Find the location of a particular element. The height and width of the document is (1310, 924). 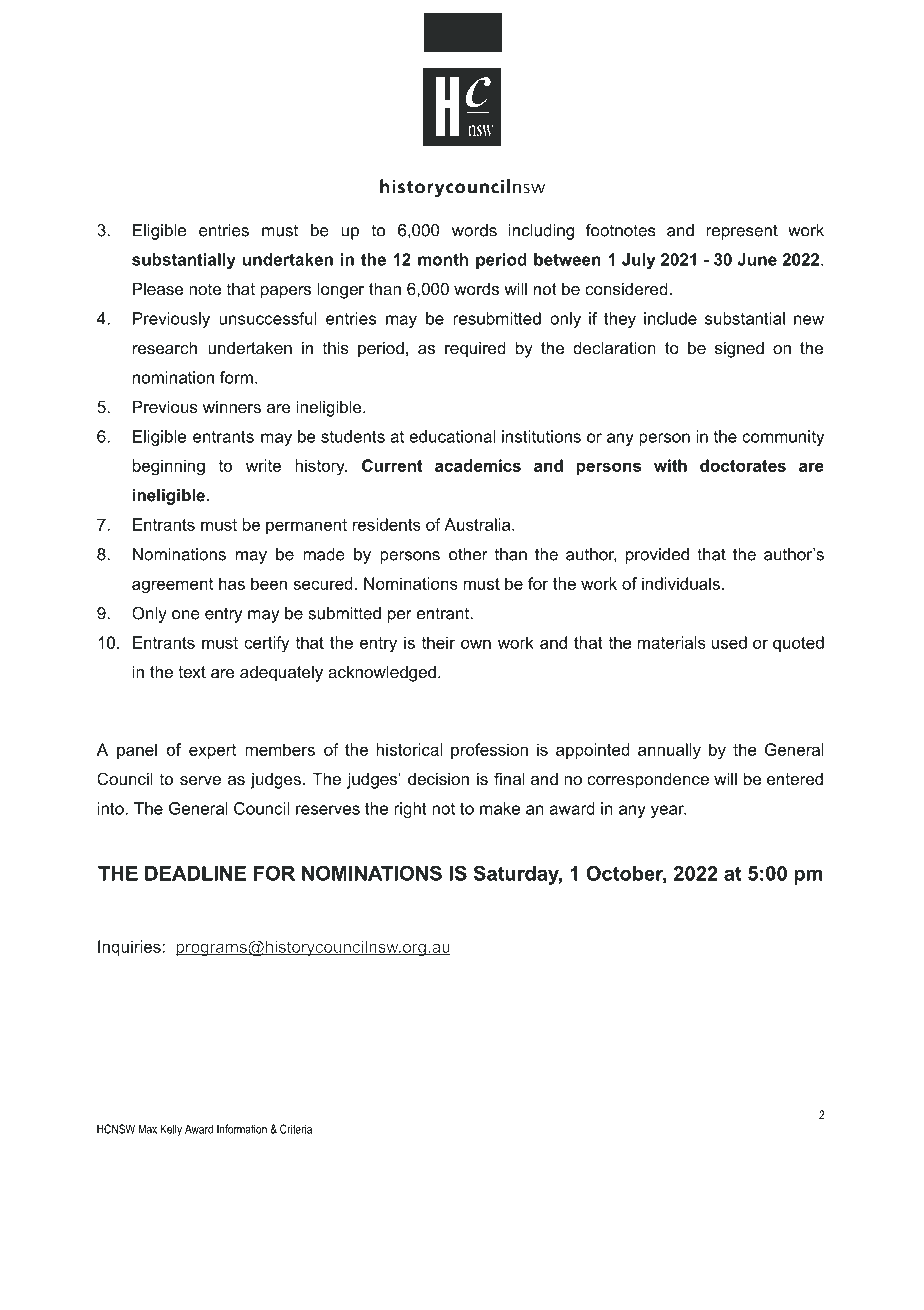

Kelly is located at coordinates (171, 1130).
